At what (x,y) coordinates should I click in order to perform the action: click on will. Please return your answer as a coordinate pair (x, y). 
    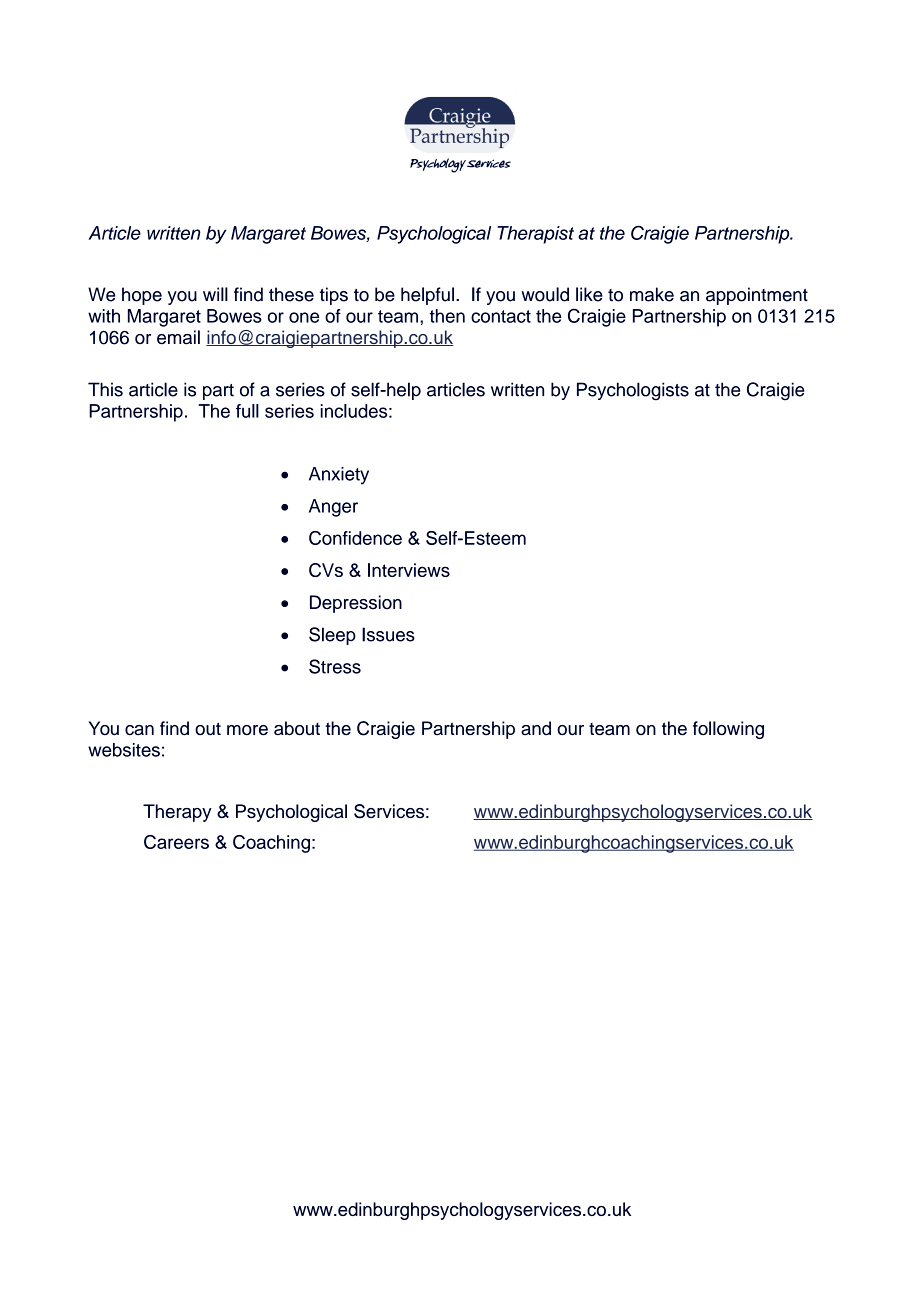
    Looking at the image, I should click on (215, 294).
